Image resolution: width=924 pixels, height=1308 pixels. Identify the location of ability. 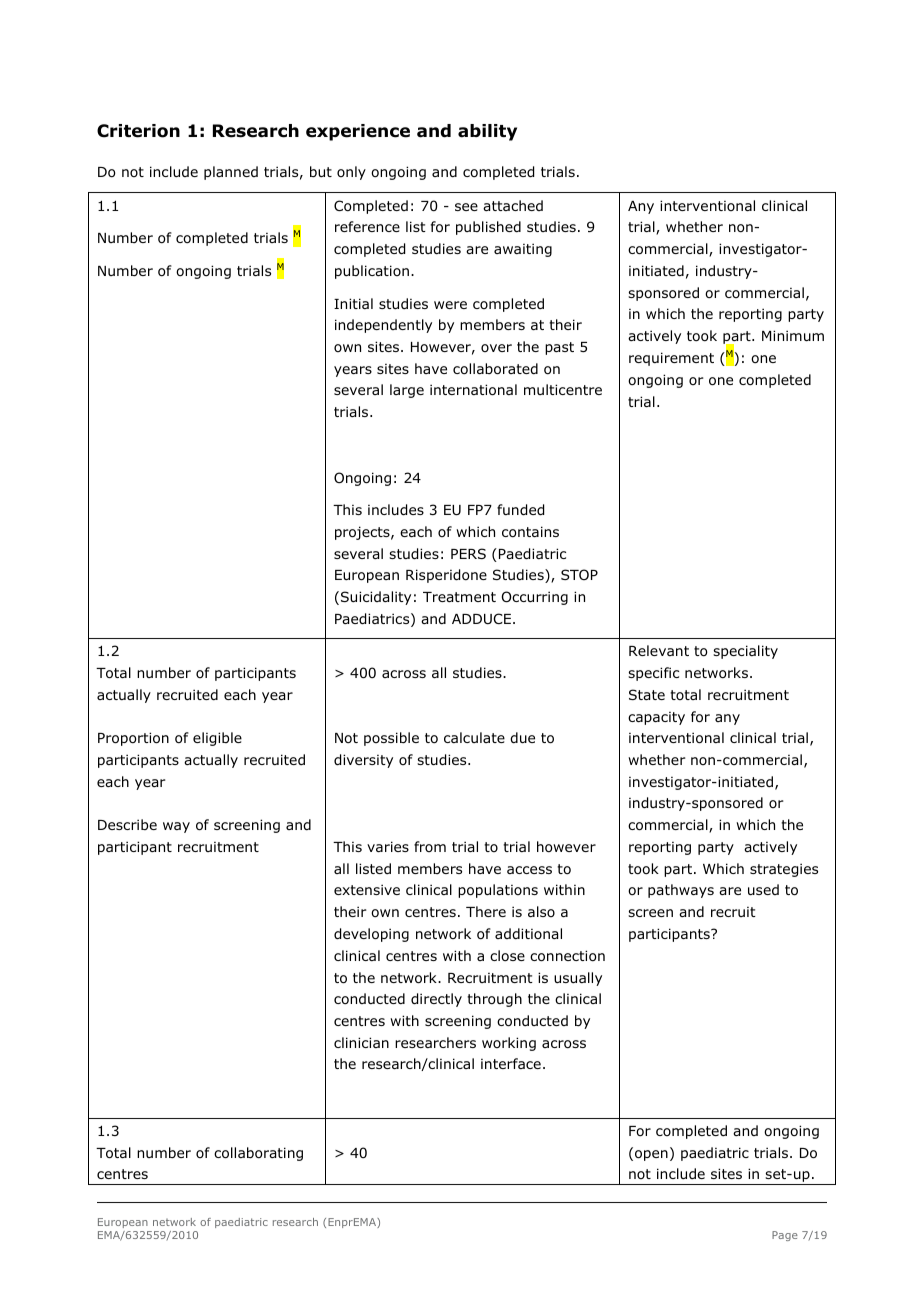
(487, 132).
